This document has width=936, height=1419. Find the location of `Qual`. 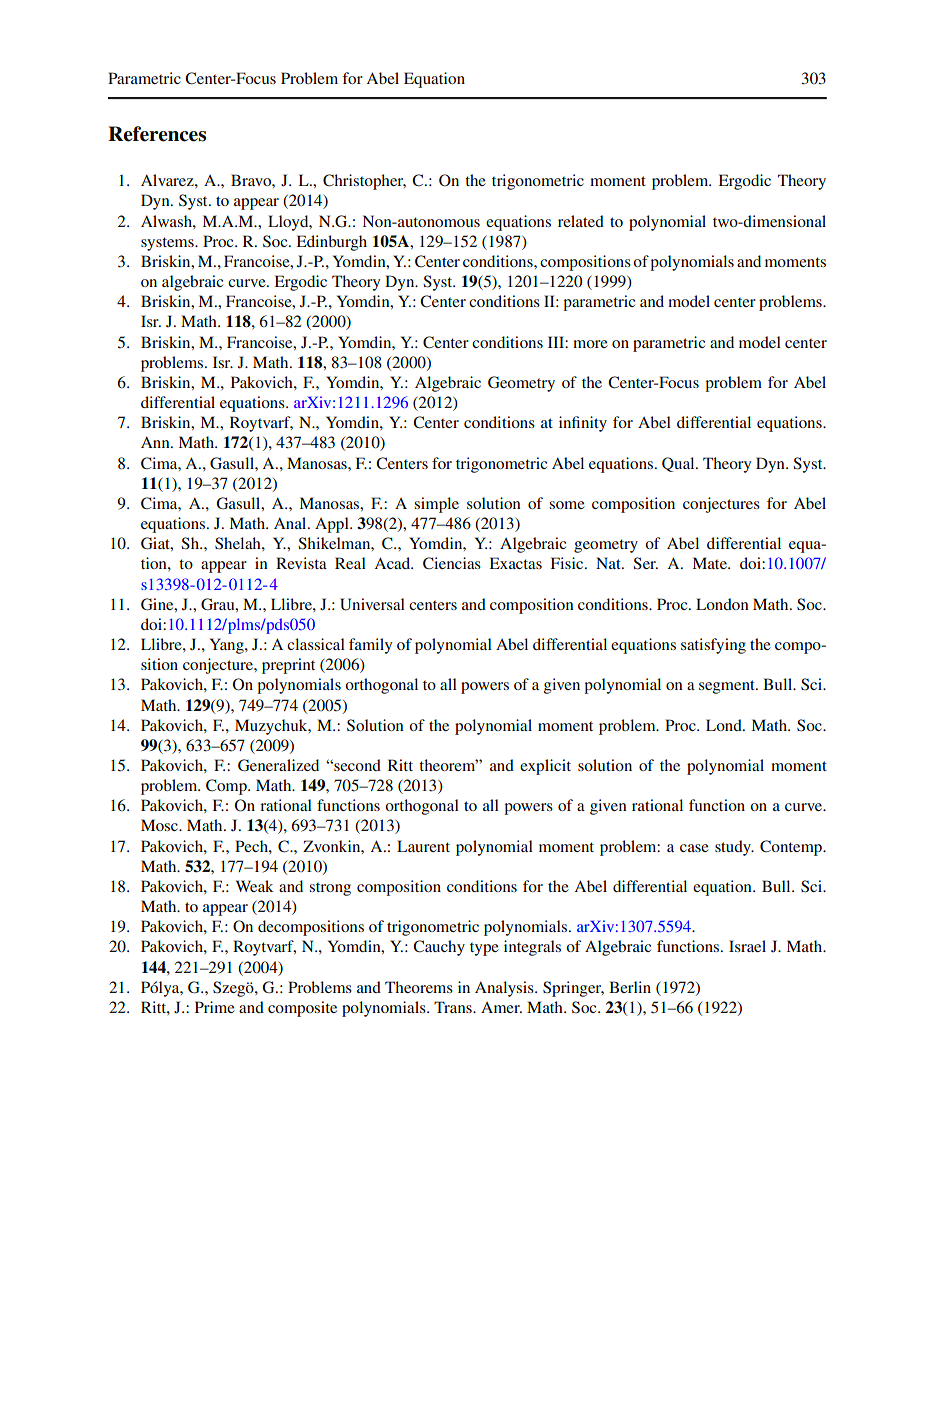

Qual is located at coordinates (679, 464).
